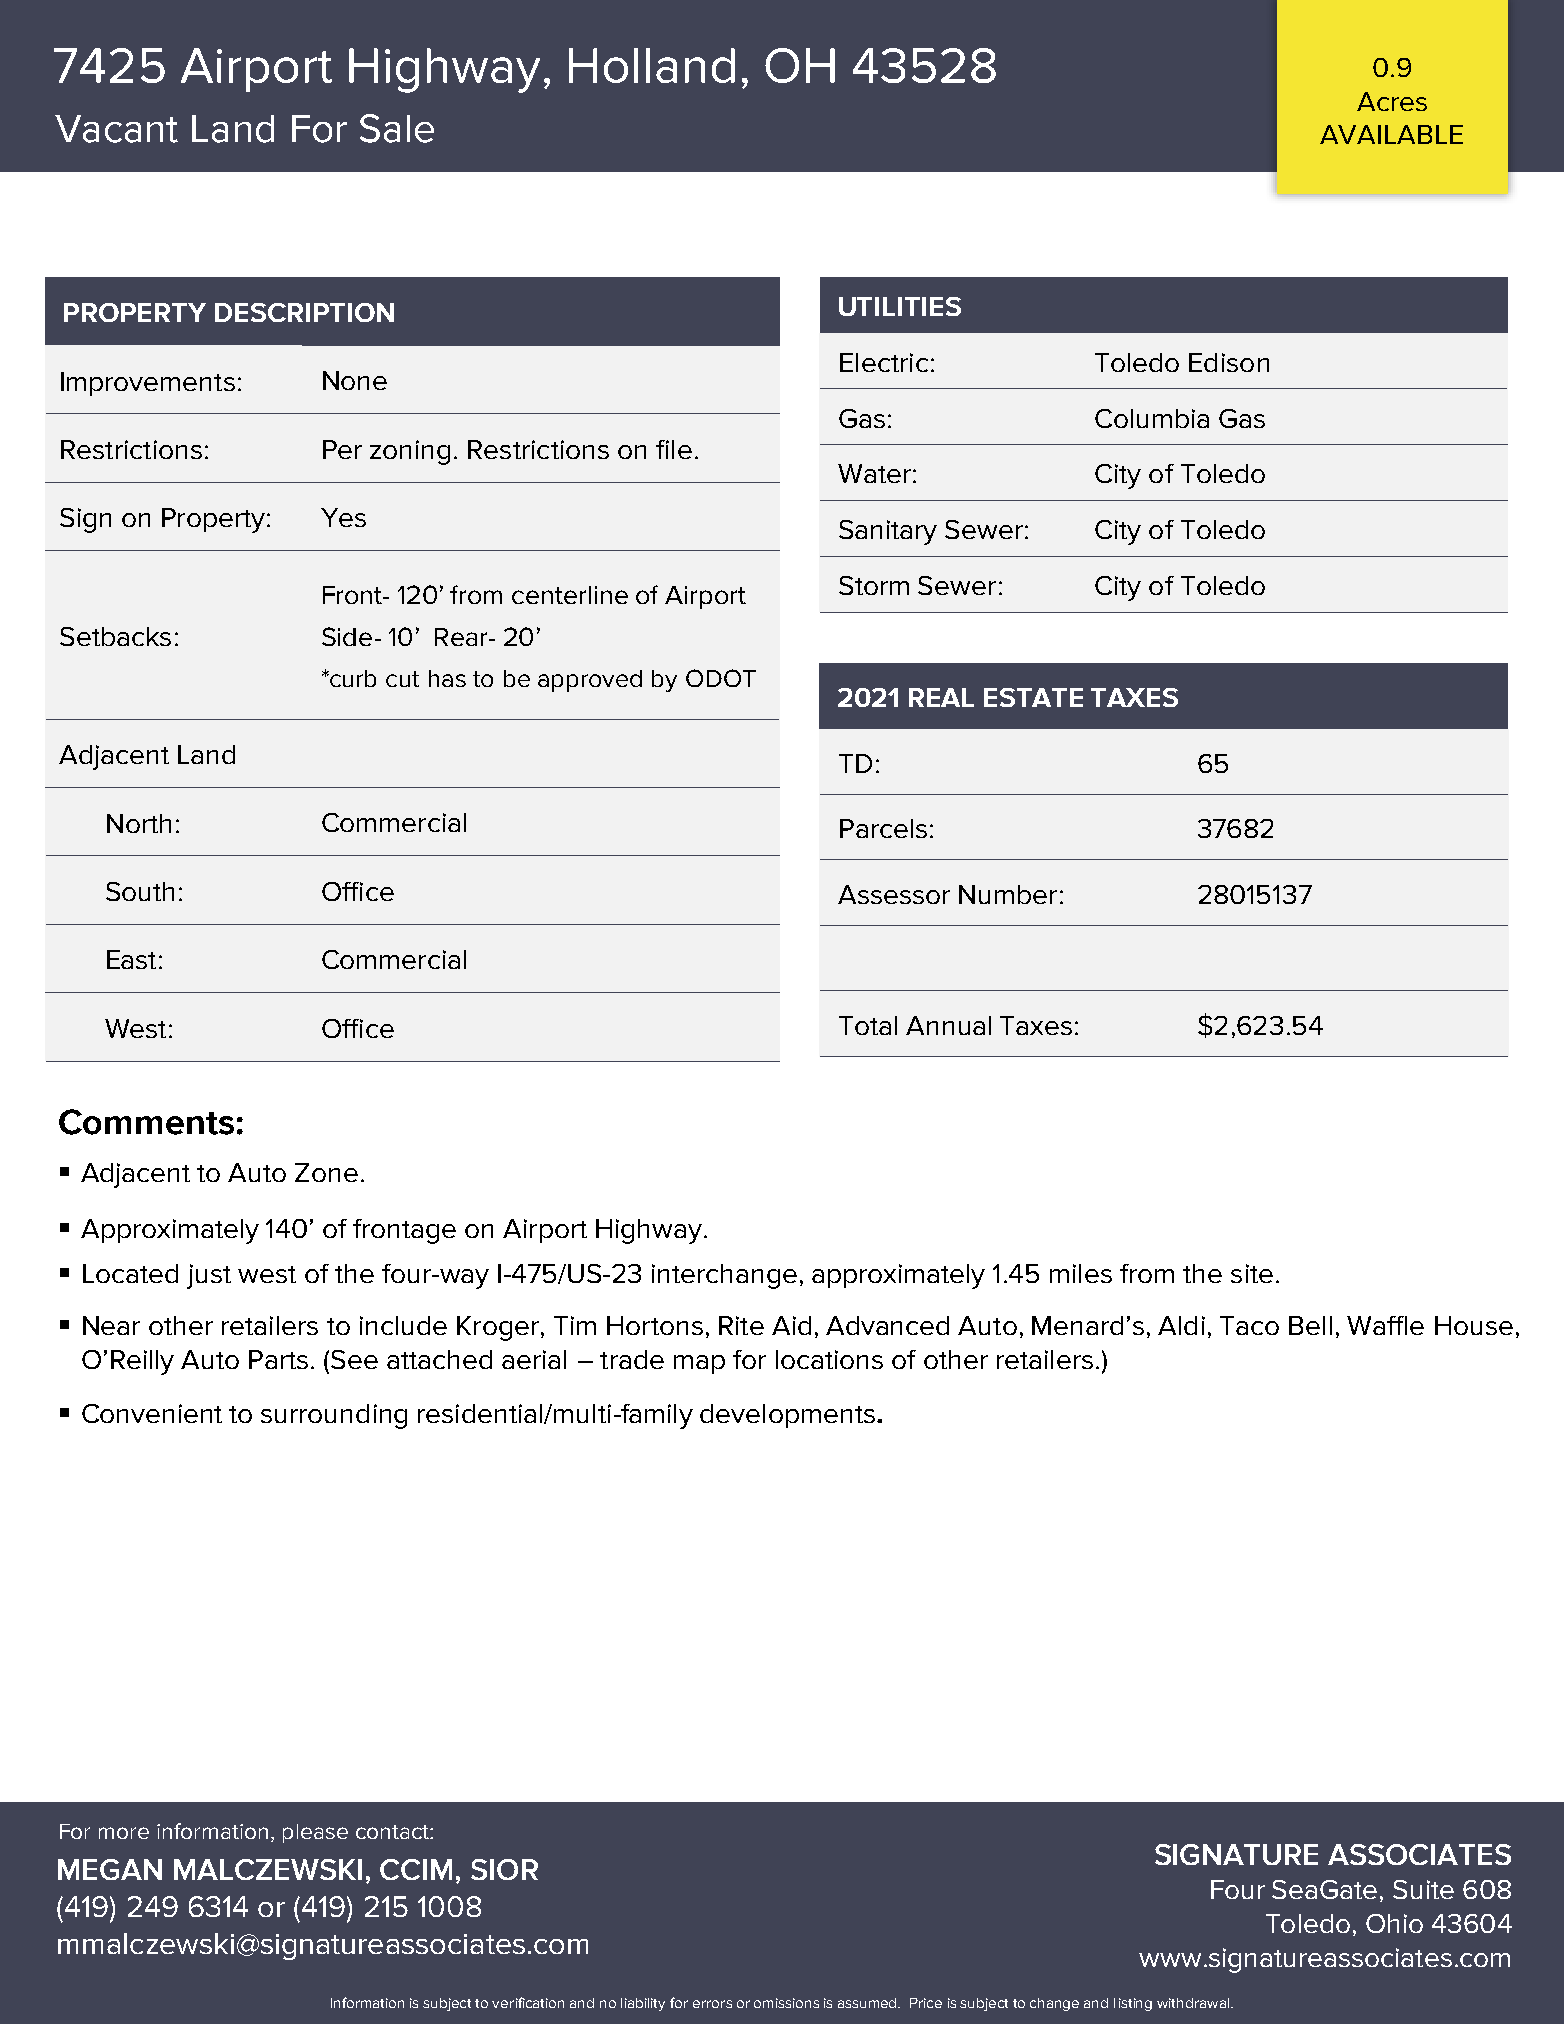  Describe the element at coordinates (315, 1833) in the image. I see `please` at that location.
